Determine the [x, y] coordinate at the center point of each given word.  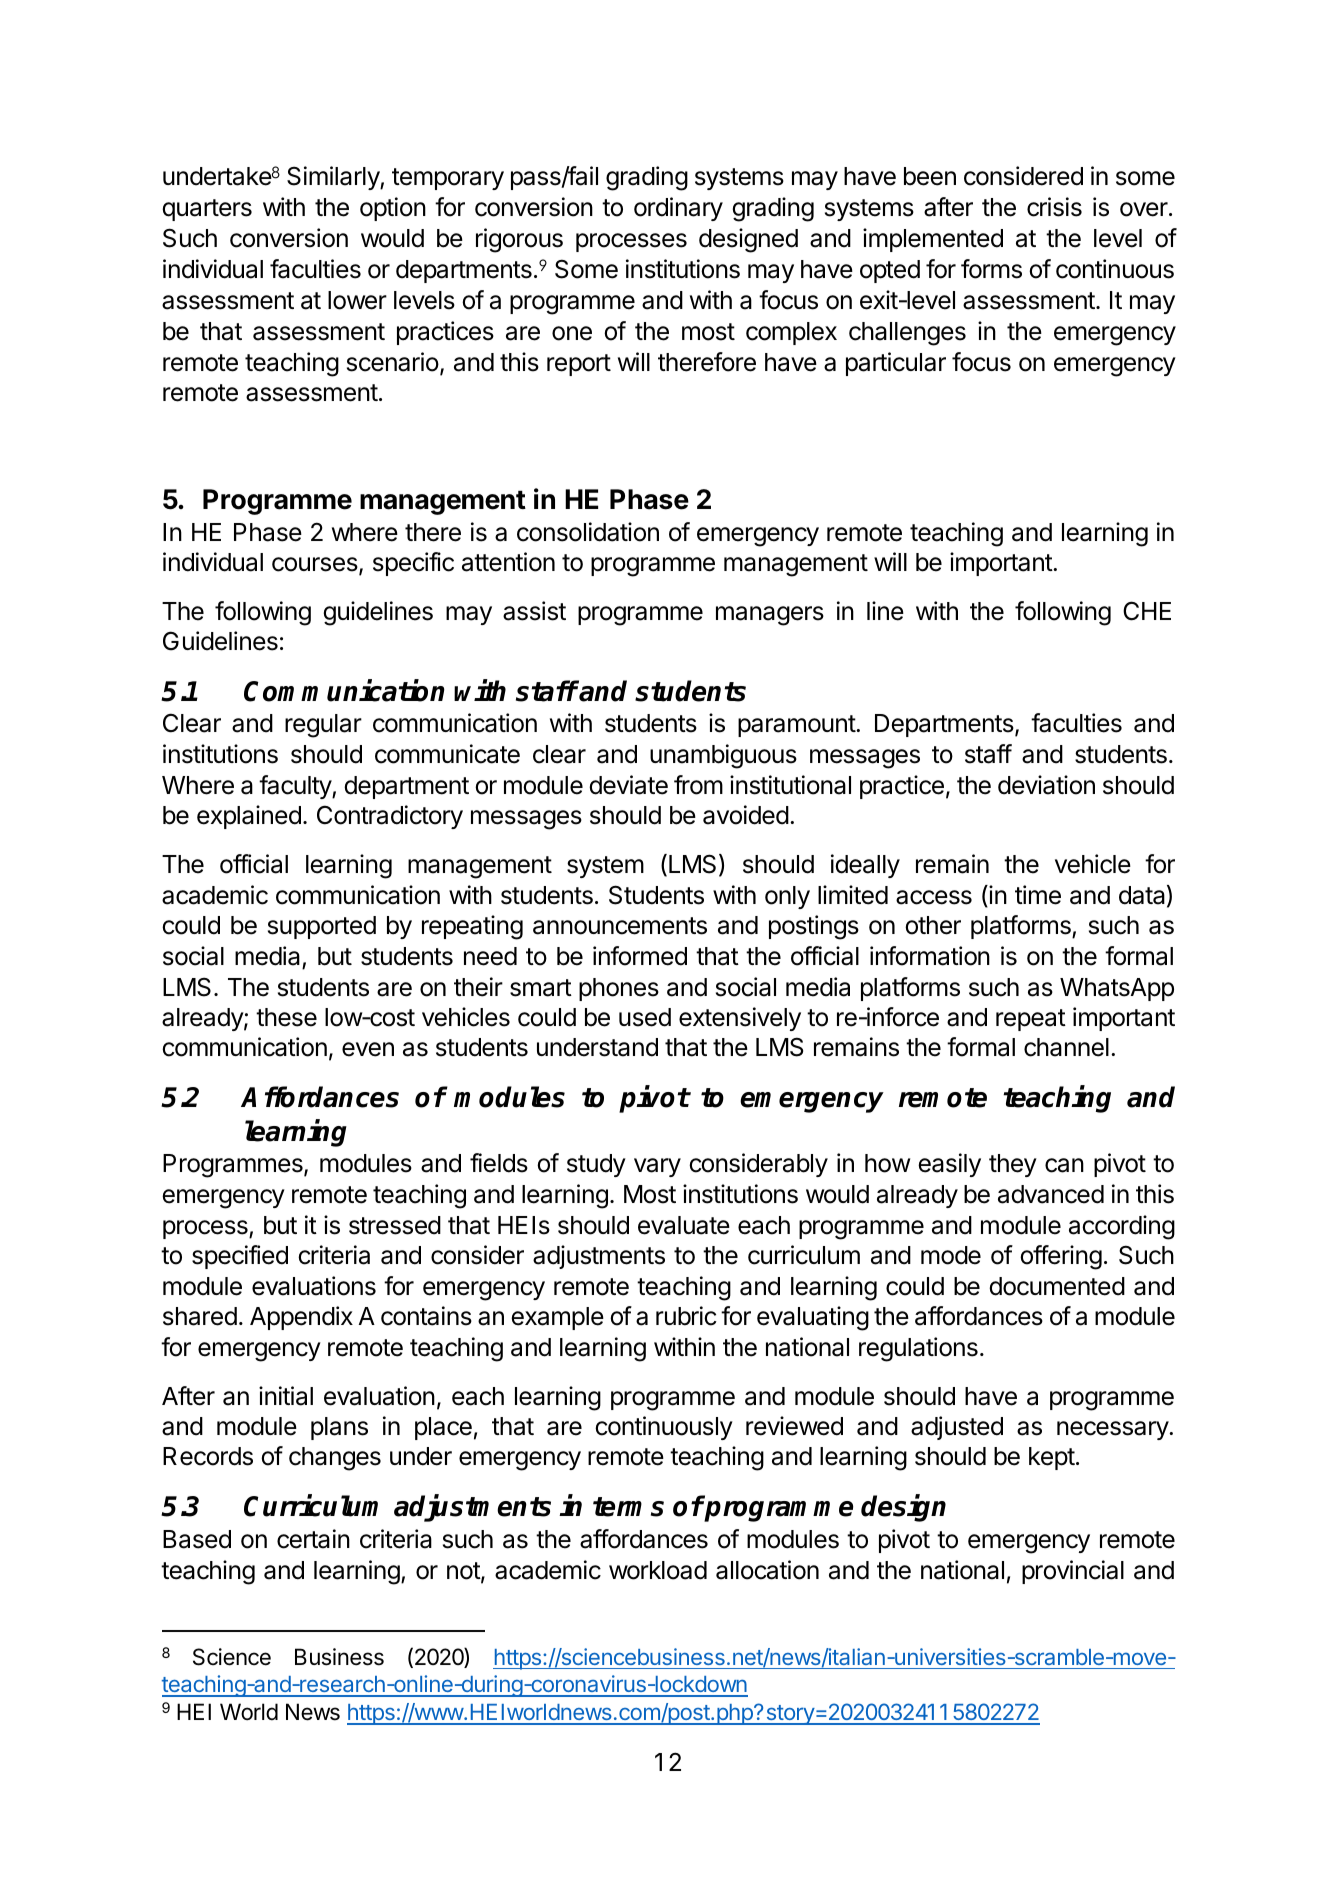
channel [1066, 1047]
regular [323, 726]
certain [313, 1539]
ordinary [678, 209]
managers [770, 616]
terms [628, 1507]
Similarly [334, 178]
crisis [1054, 207]
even [368, 1049]
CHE [1147, 611]
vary [657, 1167]
